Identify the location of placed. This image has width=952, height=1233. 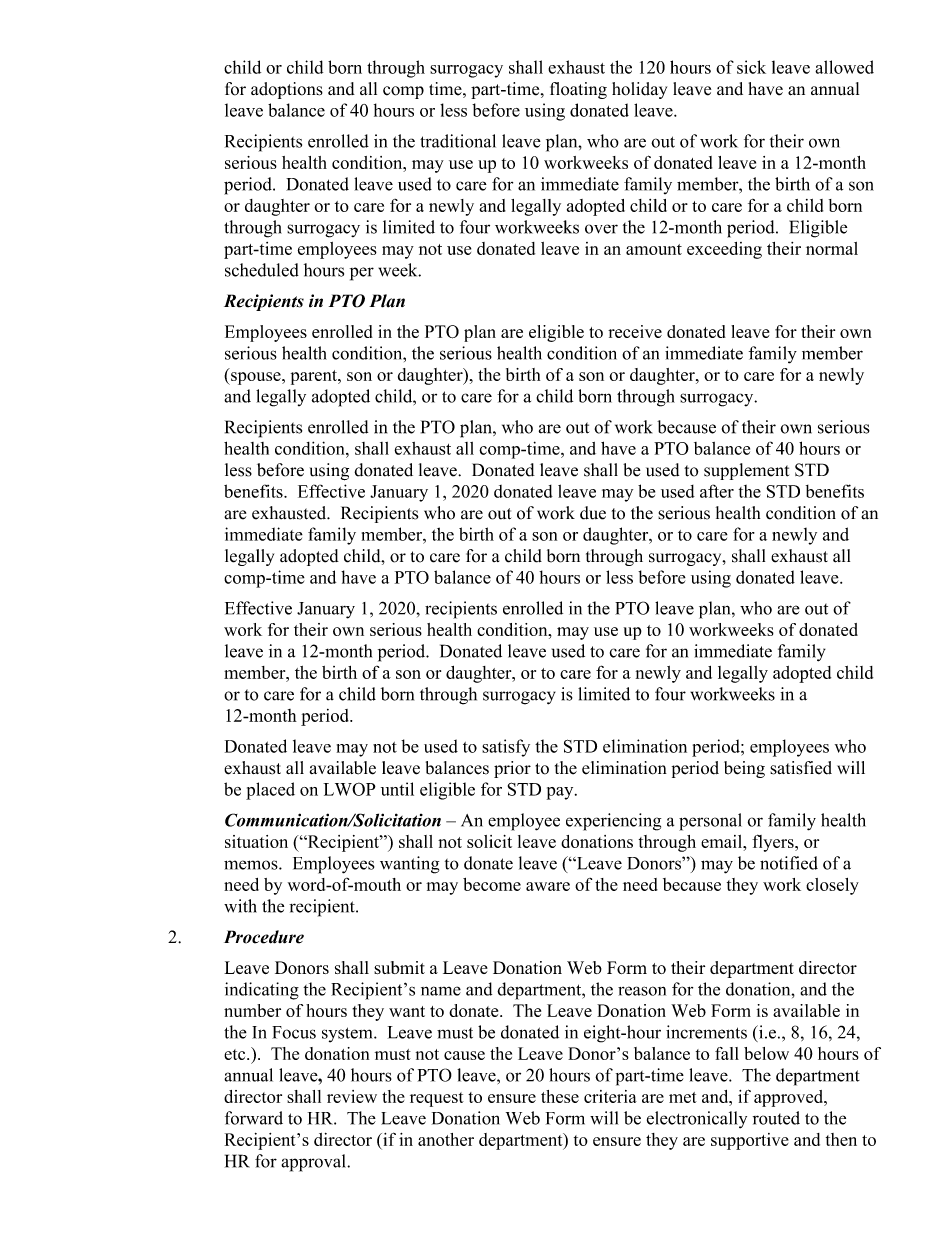
(270, 791).
